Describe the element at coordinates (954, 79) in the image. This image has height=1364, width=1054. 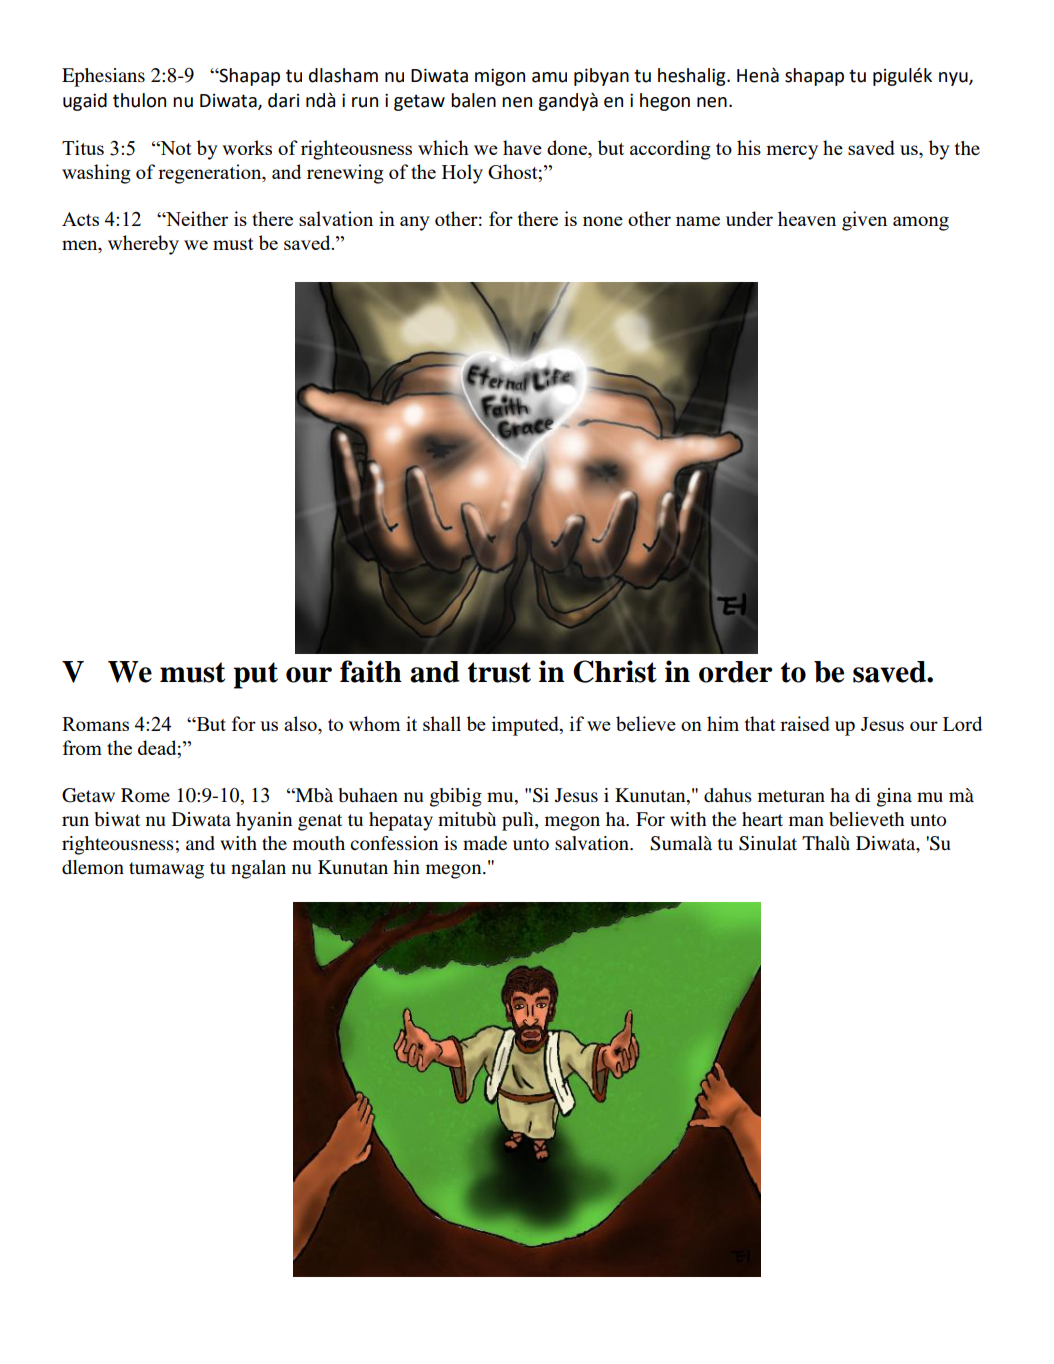
I see `nyu` at that location.
